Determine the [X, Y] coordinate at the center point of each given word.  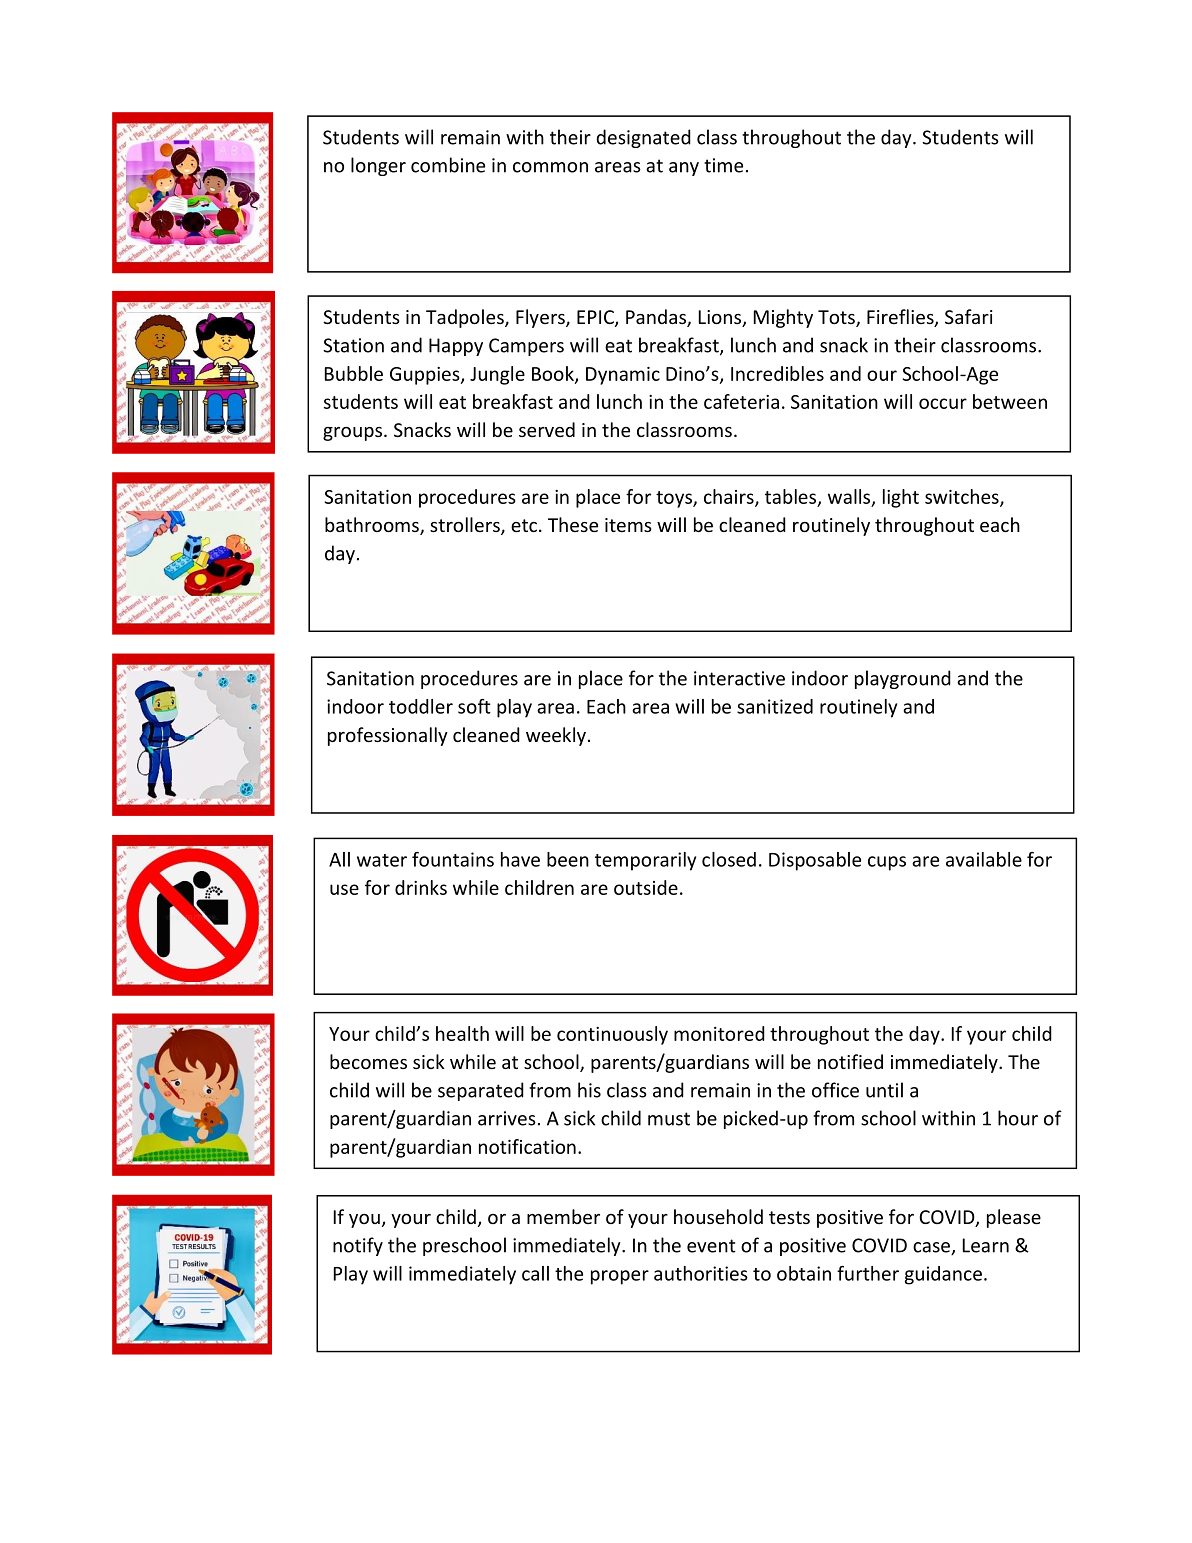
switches [963, 497]
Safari [969, 316]
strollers [466, 526]
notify [358, 1246]
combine [448, 165]
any [684, 169]
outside [646, 887]
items [628, 525]
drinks [421, 887]
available [984, 859]
